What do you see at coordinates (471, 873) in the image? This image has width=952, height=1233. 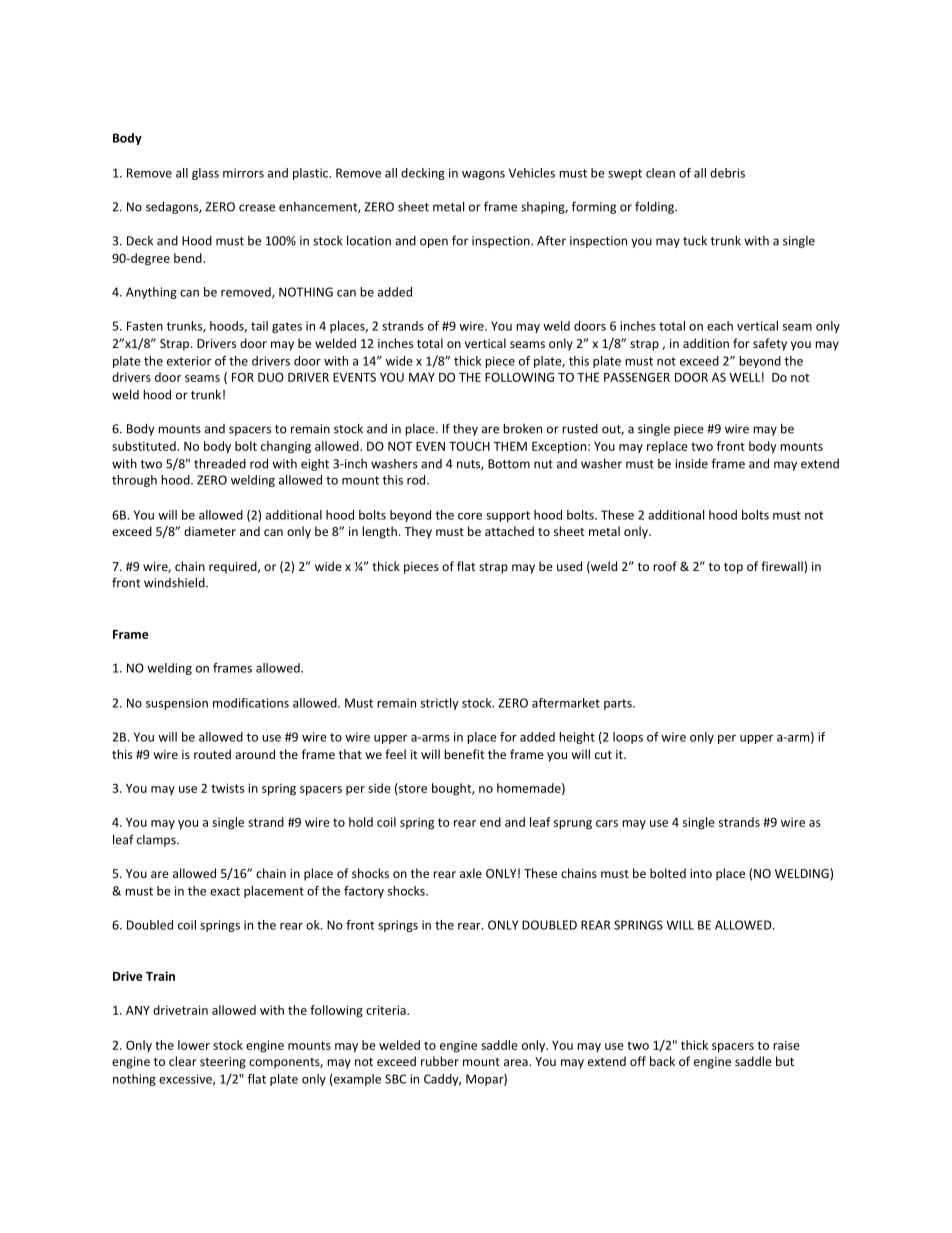 I see `axle` at bounding box center [471, 873].
